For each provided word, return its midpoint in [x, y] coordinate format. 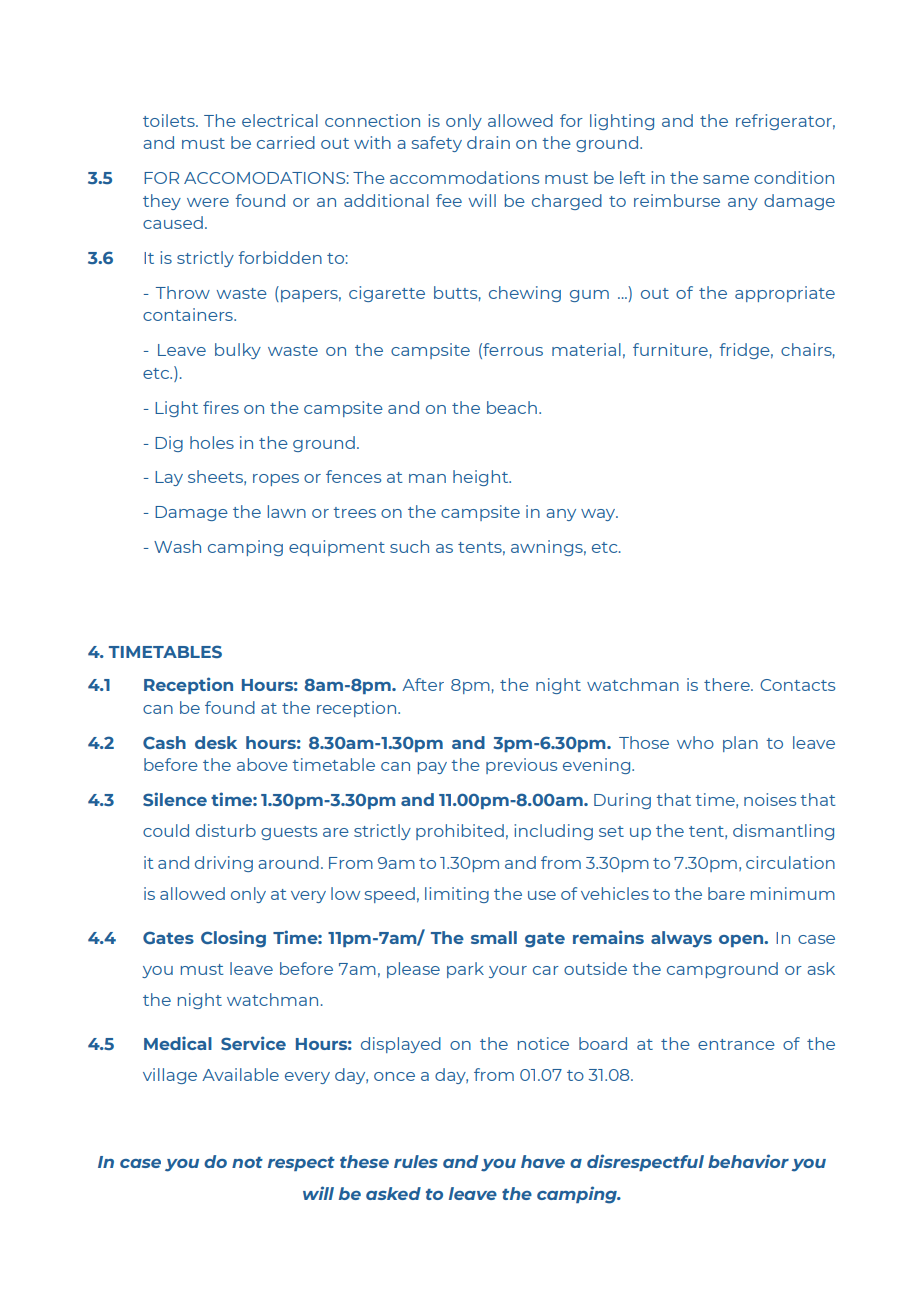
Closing [233, 939]
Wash [177, 546]
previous [521, 766]
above [262, 764]
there [728, 684]
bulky [238, 351]
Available [240, 1074]
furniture [670, 349]
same [726, 179]
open [742, 941]
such [409, 546]
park [465, 970]
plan [740, 744]
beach [512, 407]
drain [488, 142]
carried [286, 142]
